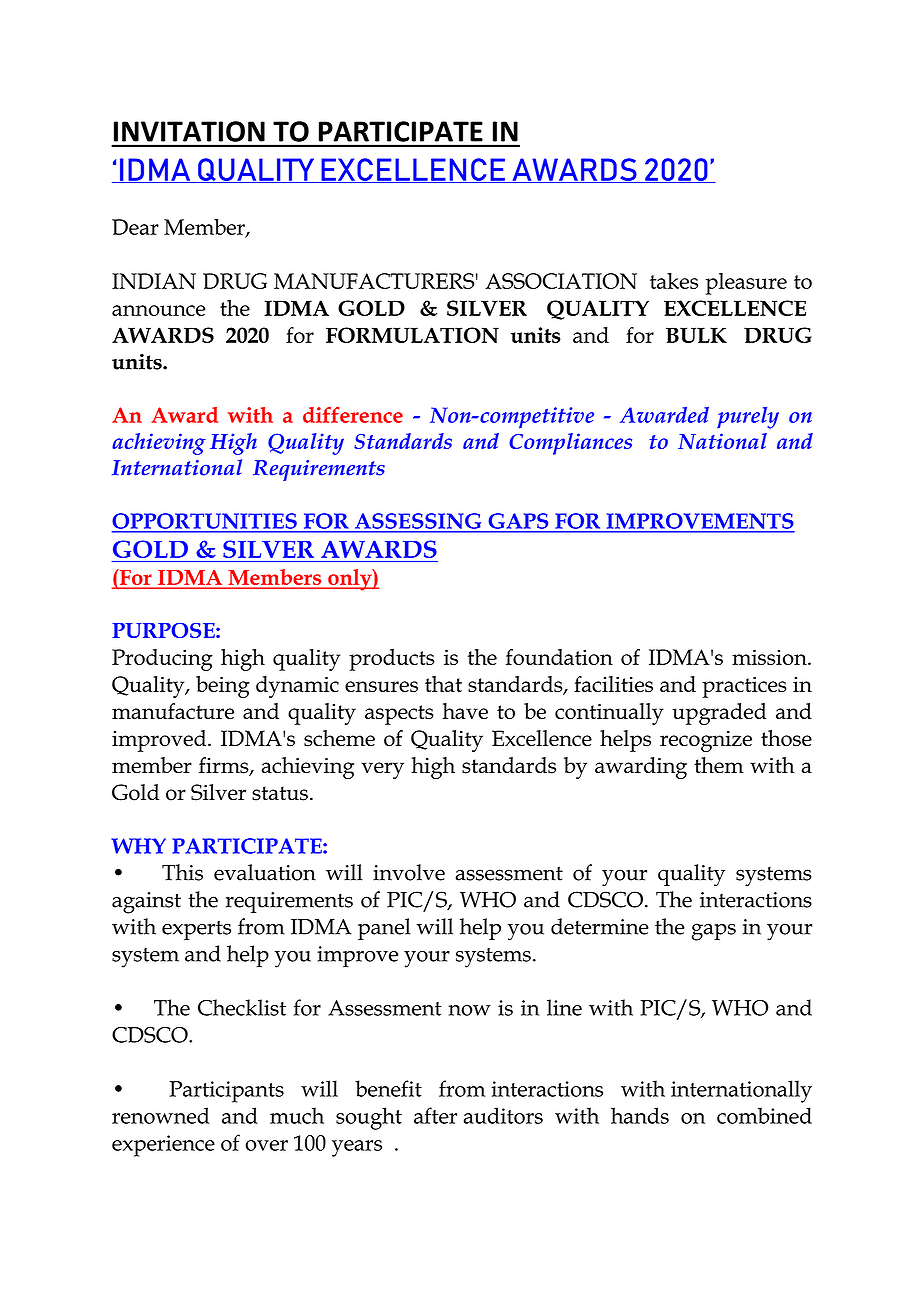 Image resolution: width=924 pixels, height=1308 pixels. What do you see at coordinates (748, 418) in the image?
I see `purely` at bounding box center [748, 418].
